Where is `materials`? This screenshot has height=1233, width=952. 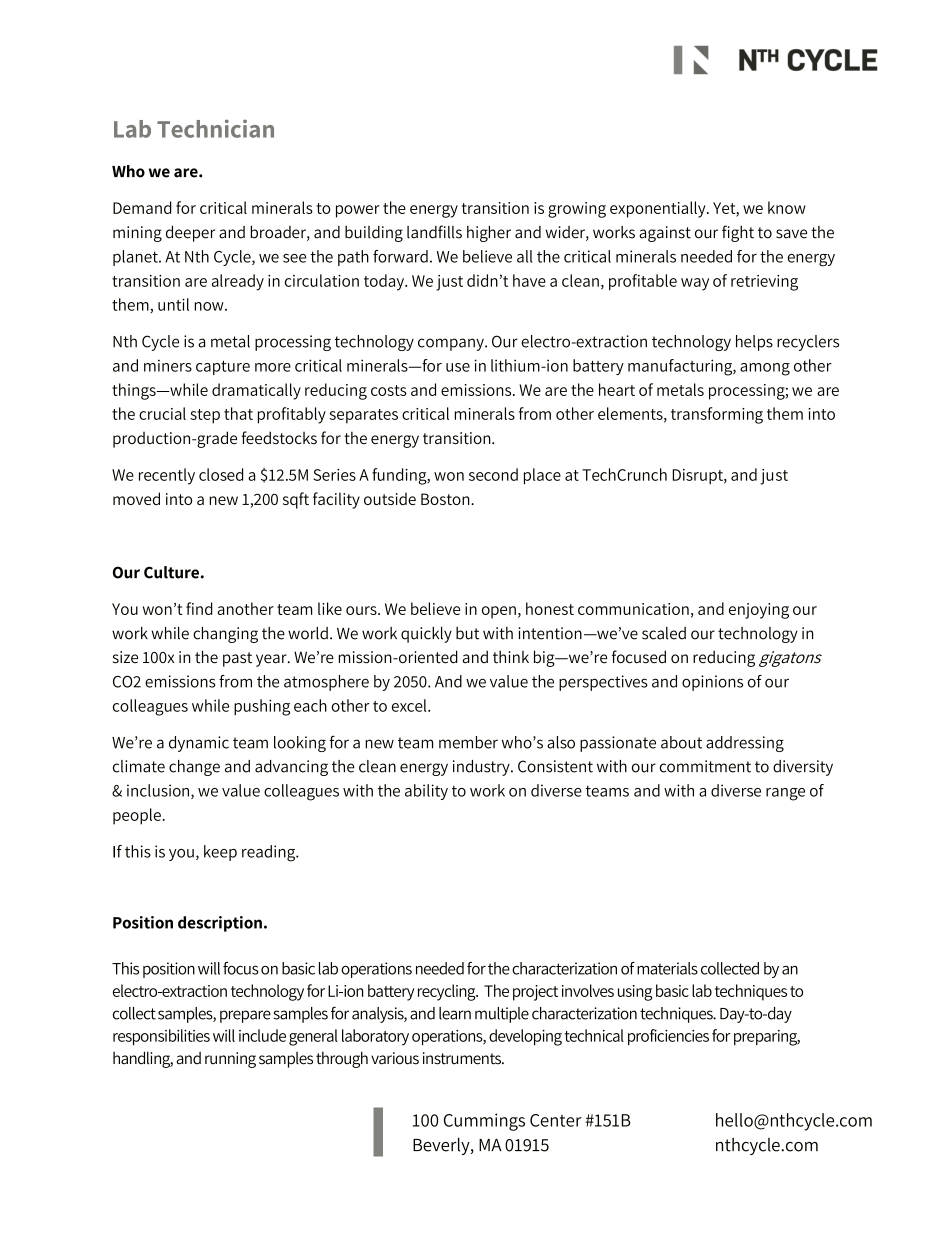
materials is located at coordinates (667, 968).
